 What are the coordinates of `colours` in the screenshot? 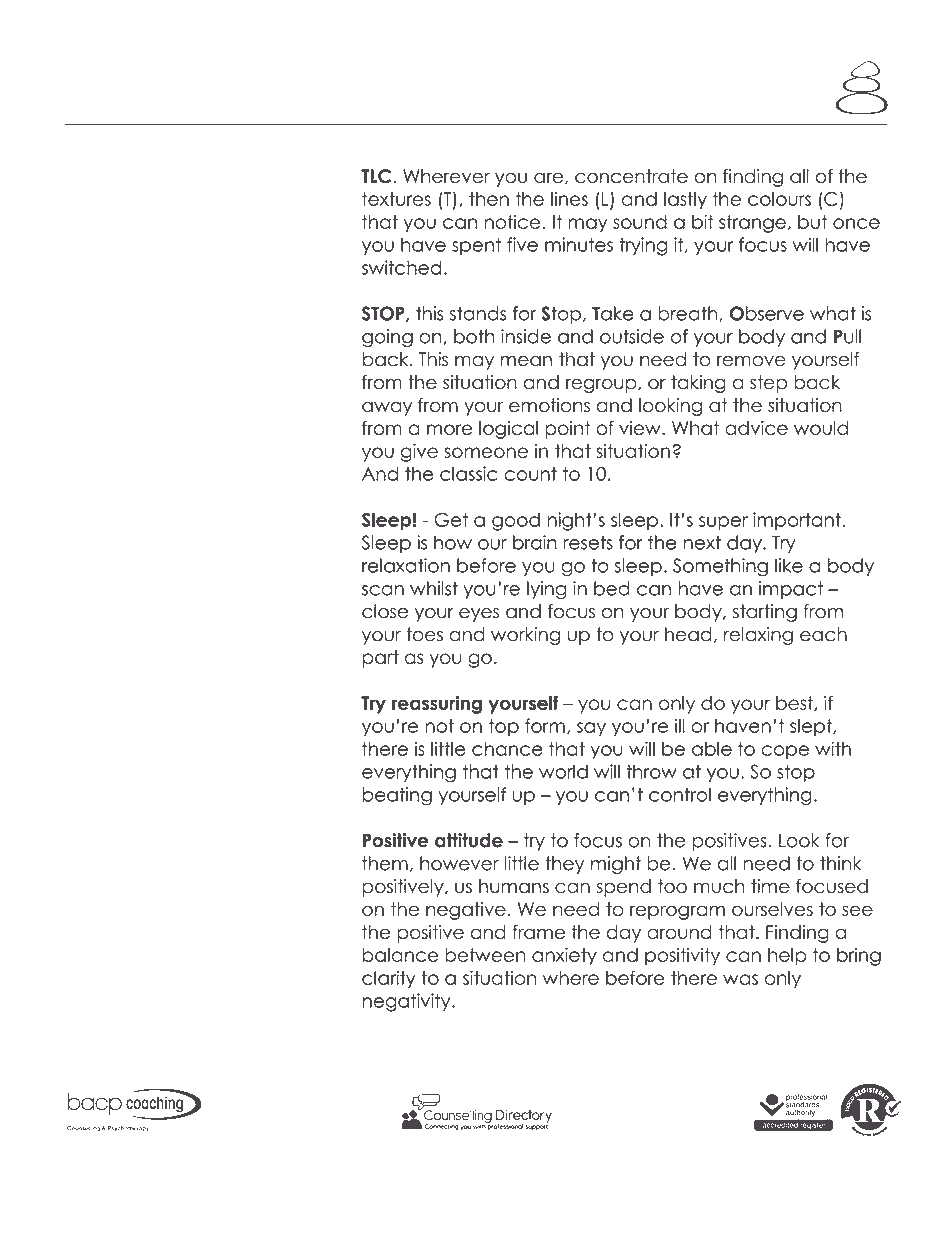 It's located at (779, 199).
